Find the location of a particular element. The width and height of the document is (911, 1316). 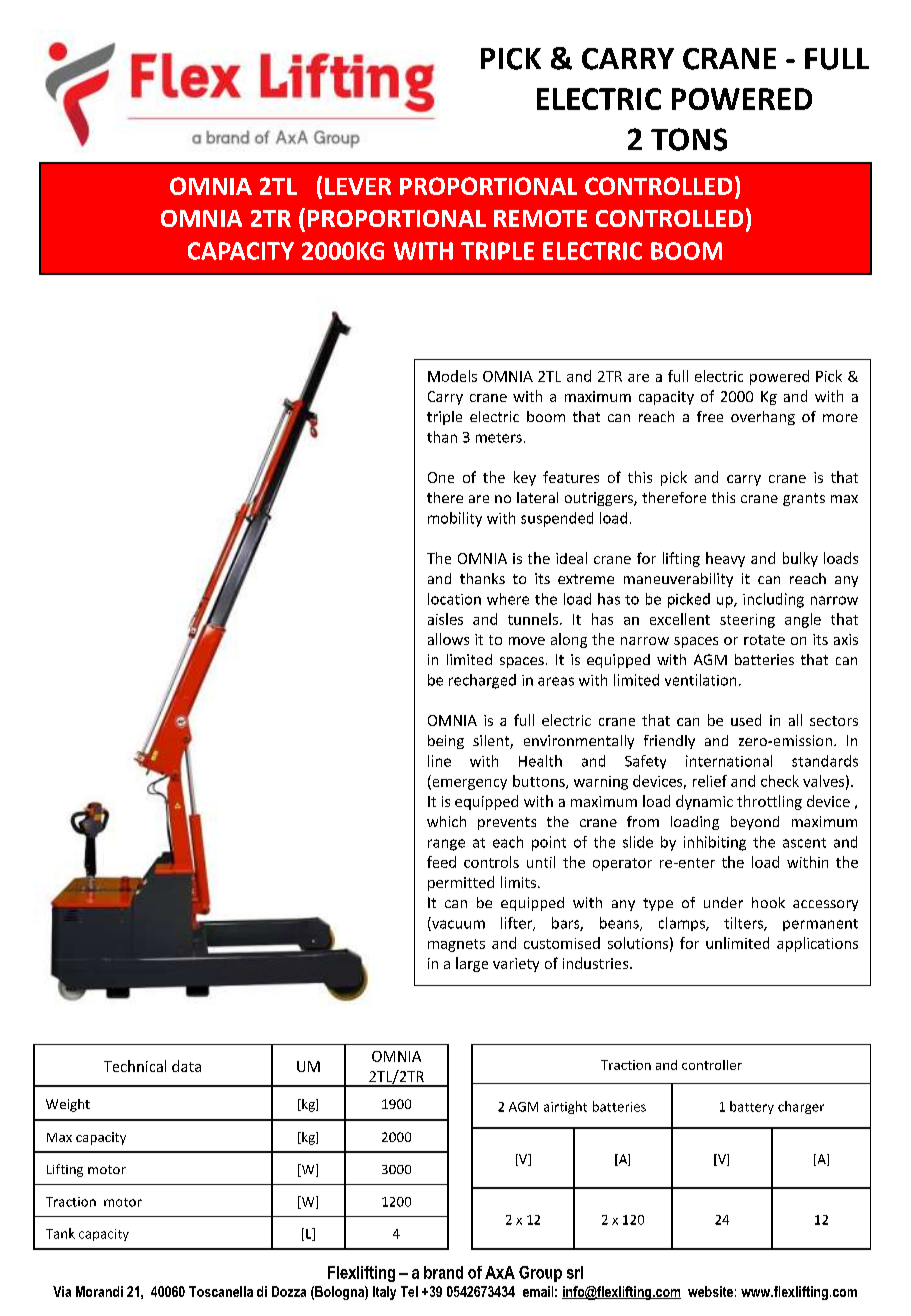

used is located at coordinates (746, 720).
